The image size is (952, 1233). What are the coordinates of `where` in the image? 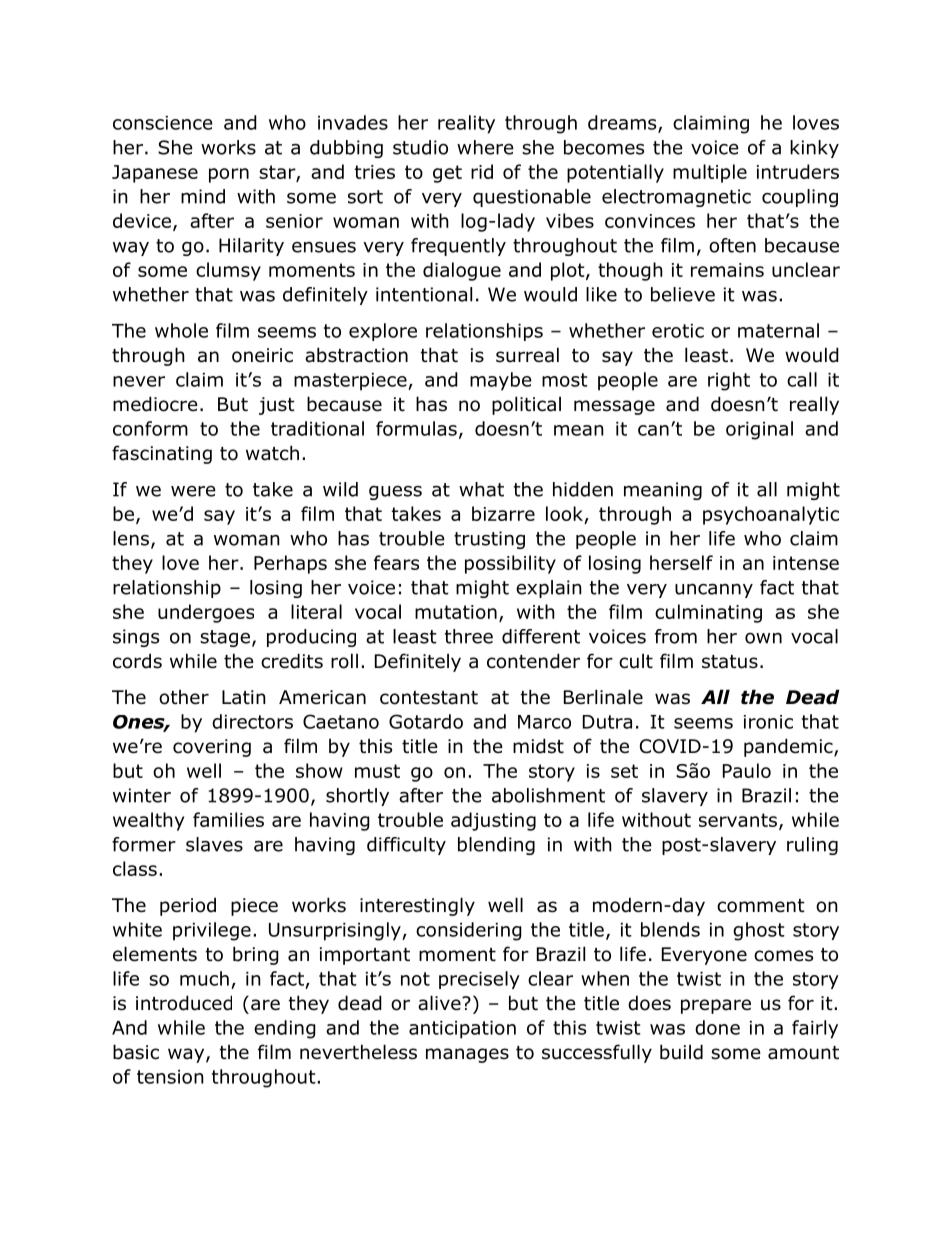 It's located at (485, 147).
